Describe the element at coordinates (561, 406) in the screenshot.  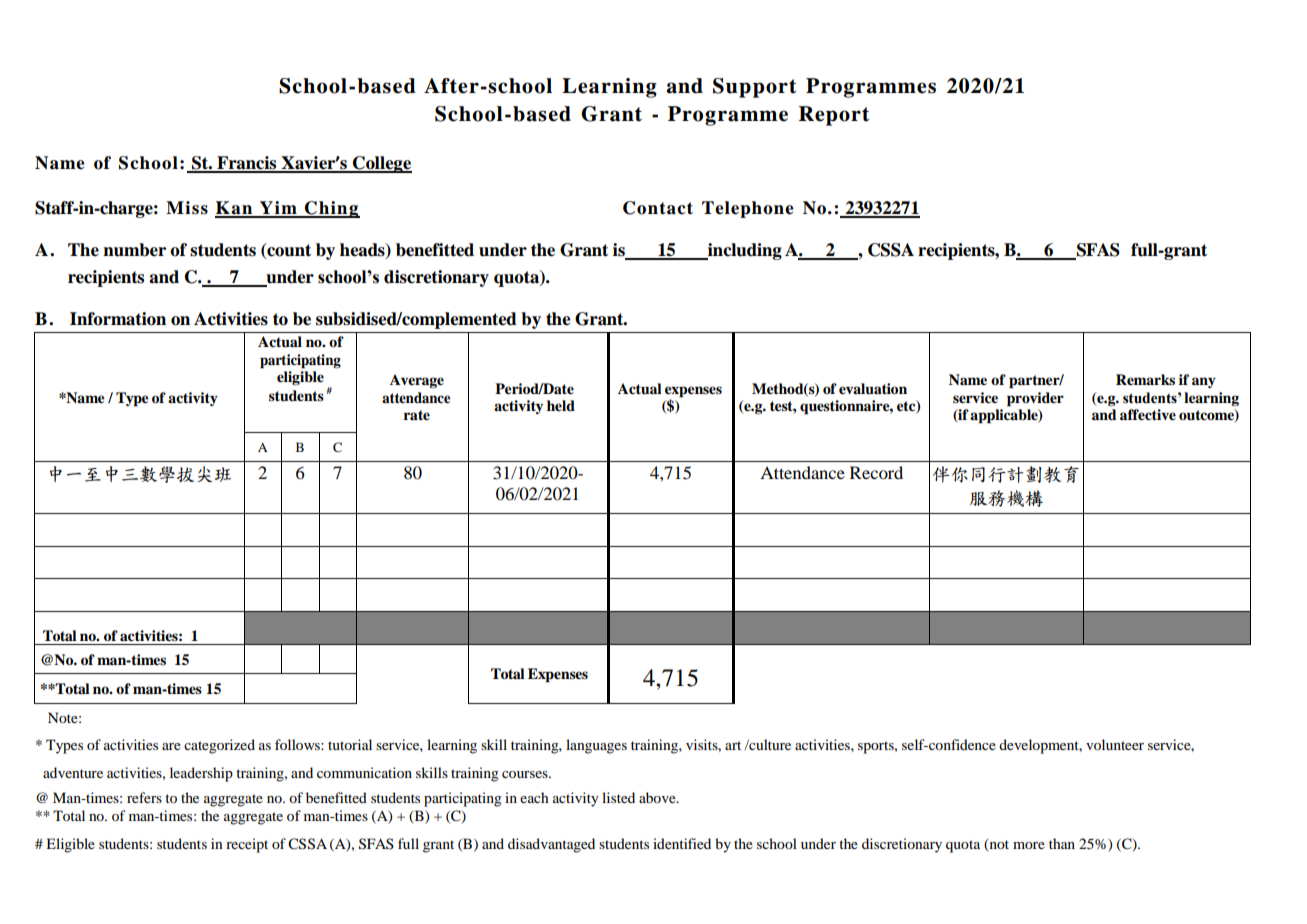
I see `held` at that location.
